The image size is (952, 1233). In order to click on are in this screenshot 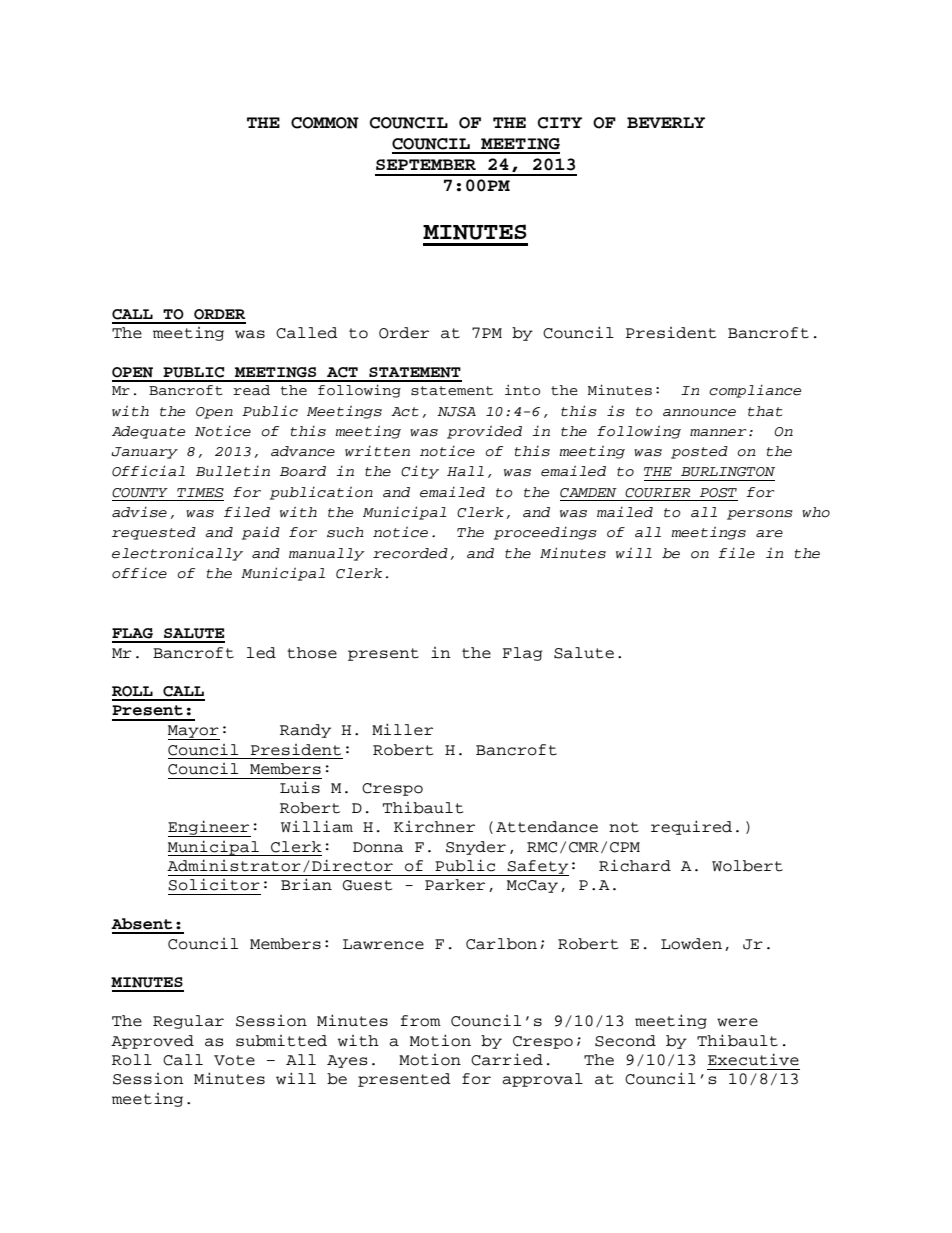, I will do `click(769, 534)`.
